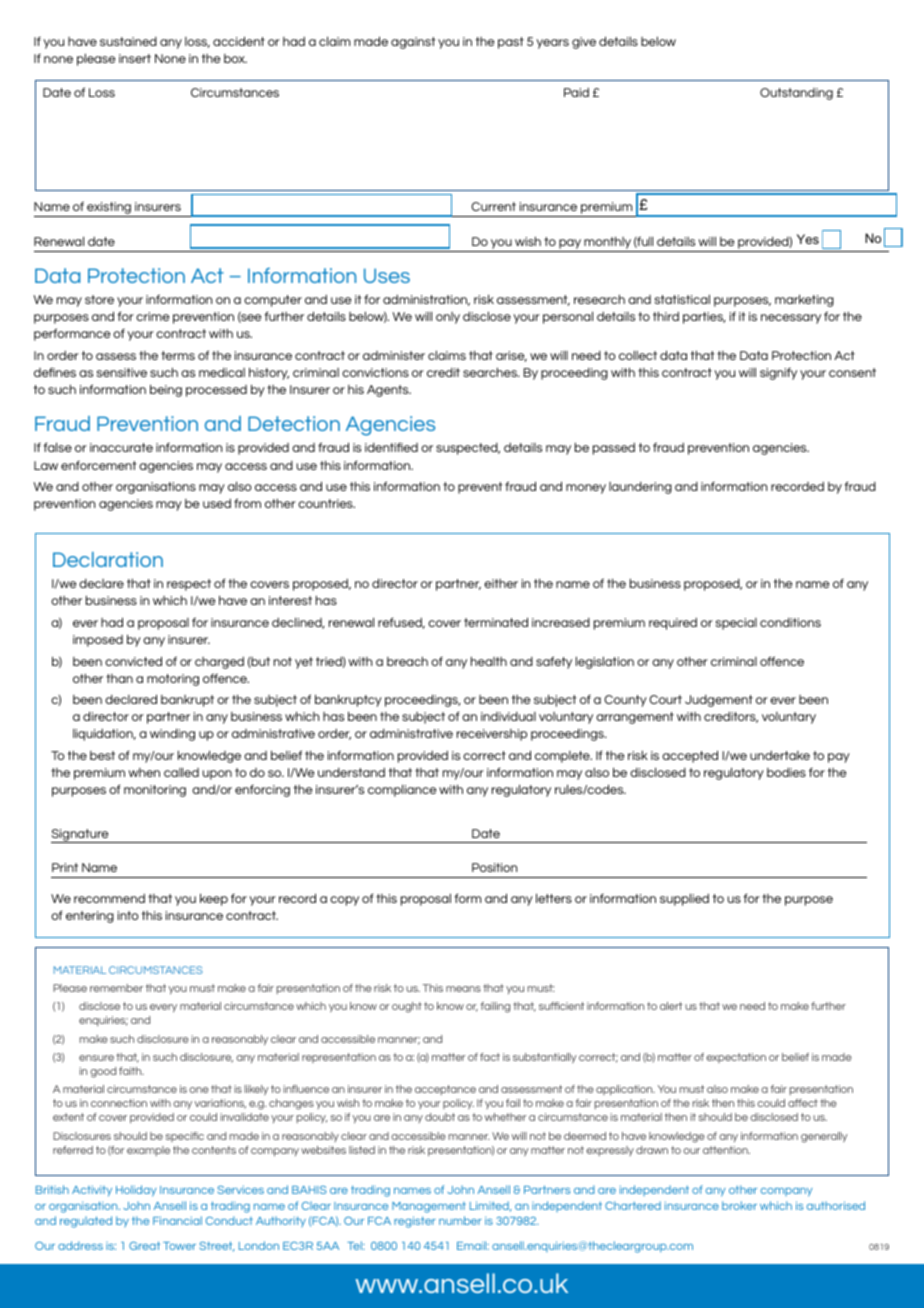 The image size is (924, 1308). I want to click on convicted, so click(133, 661).
